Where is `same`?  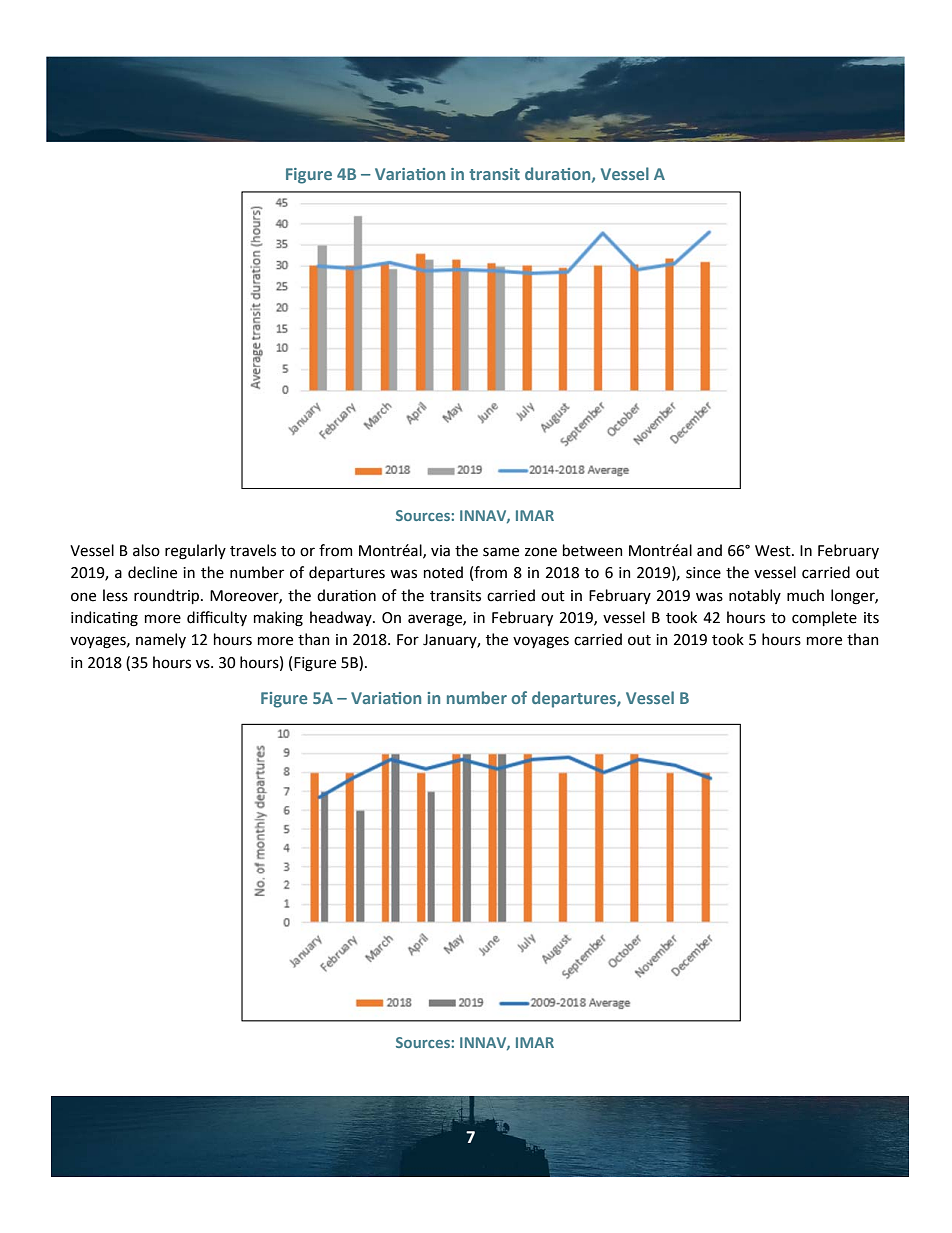
same is located at coordinates (501, 552).
